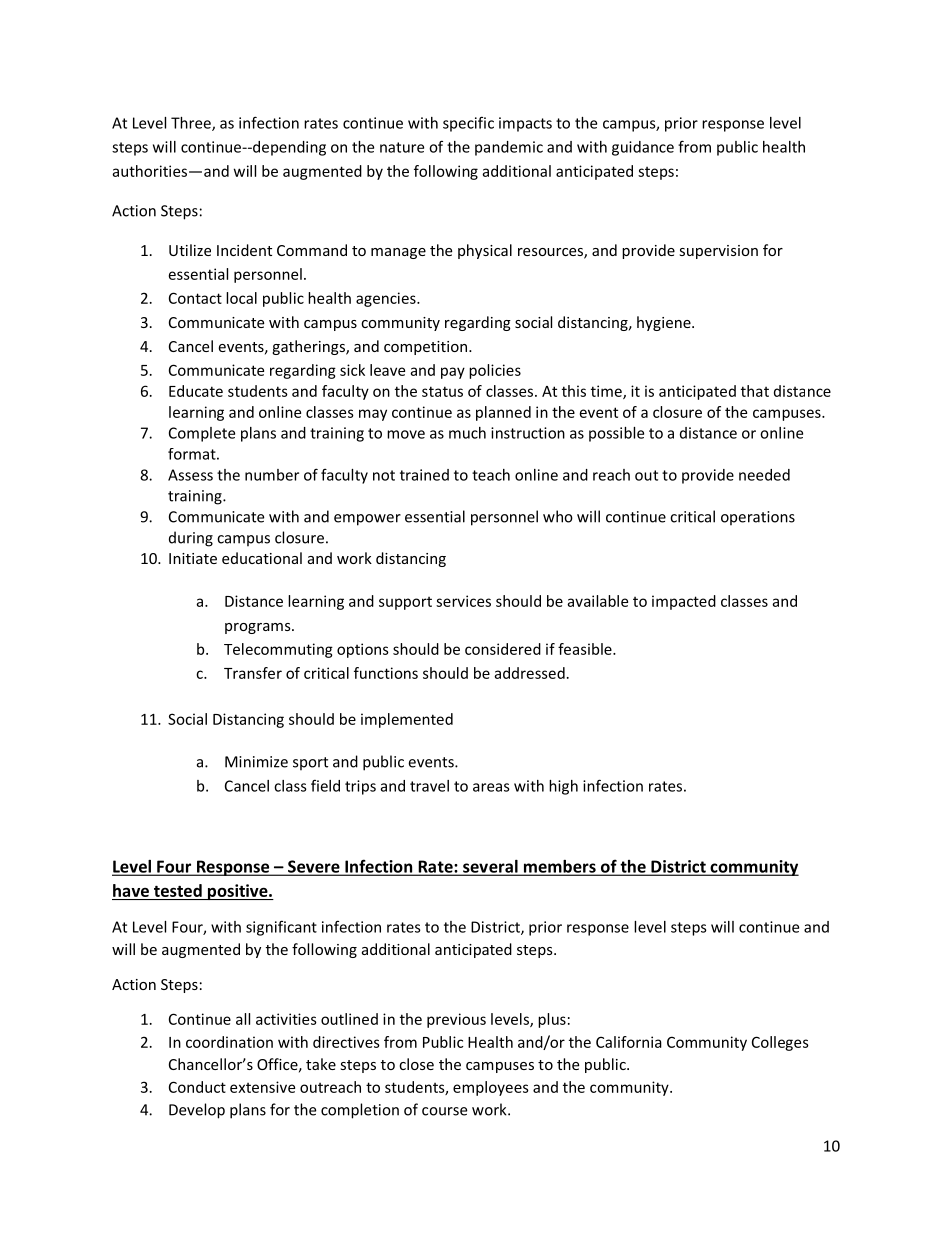  I want to click on employees, so click(491, 1088).
